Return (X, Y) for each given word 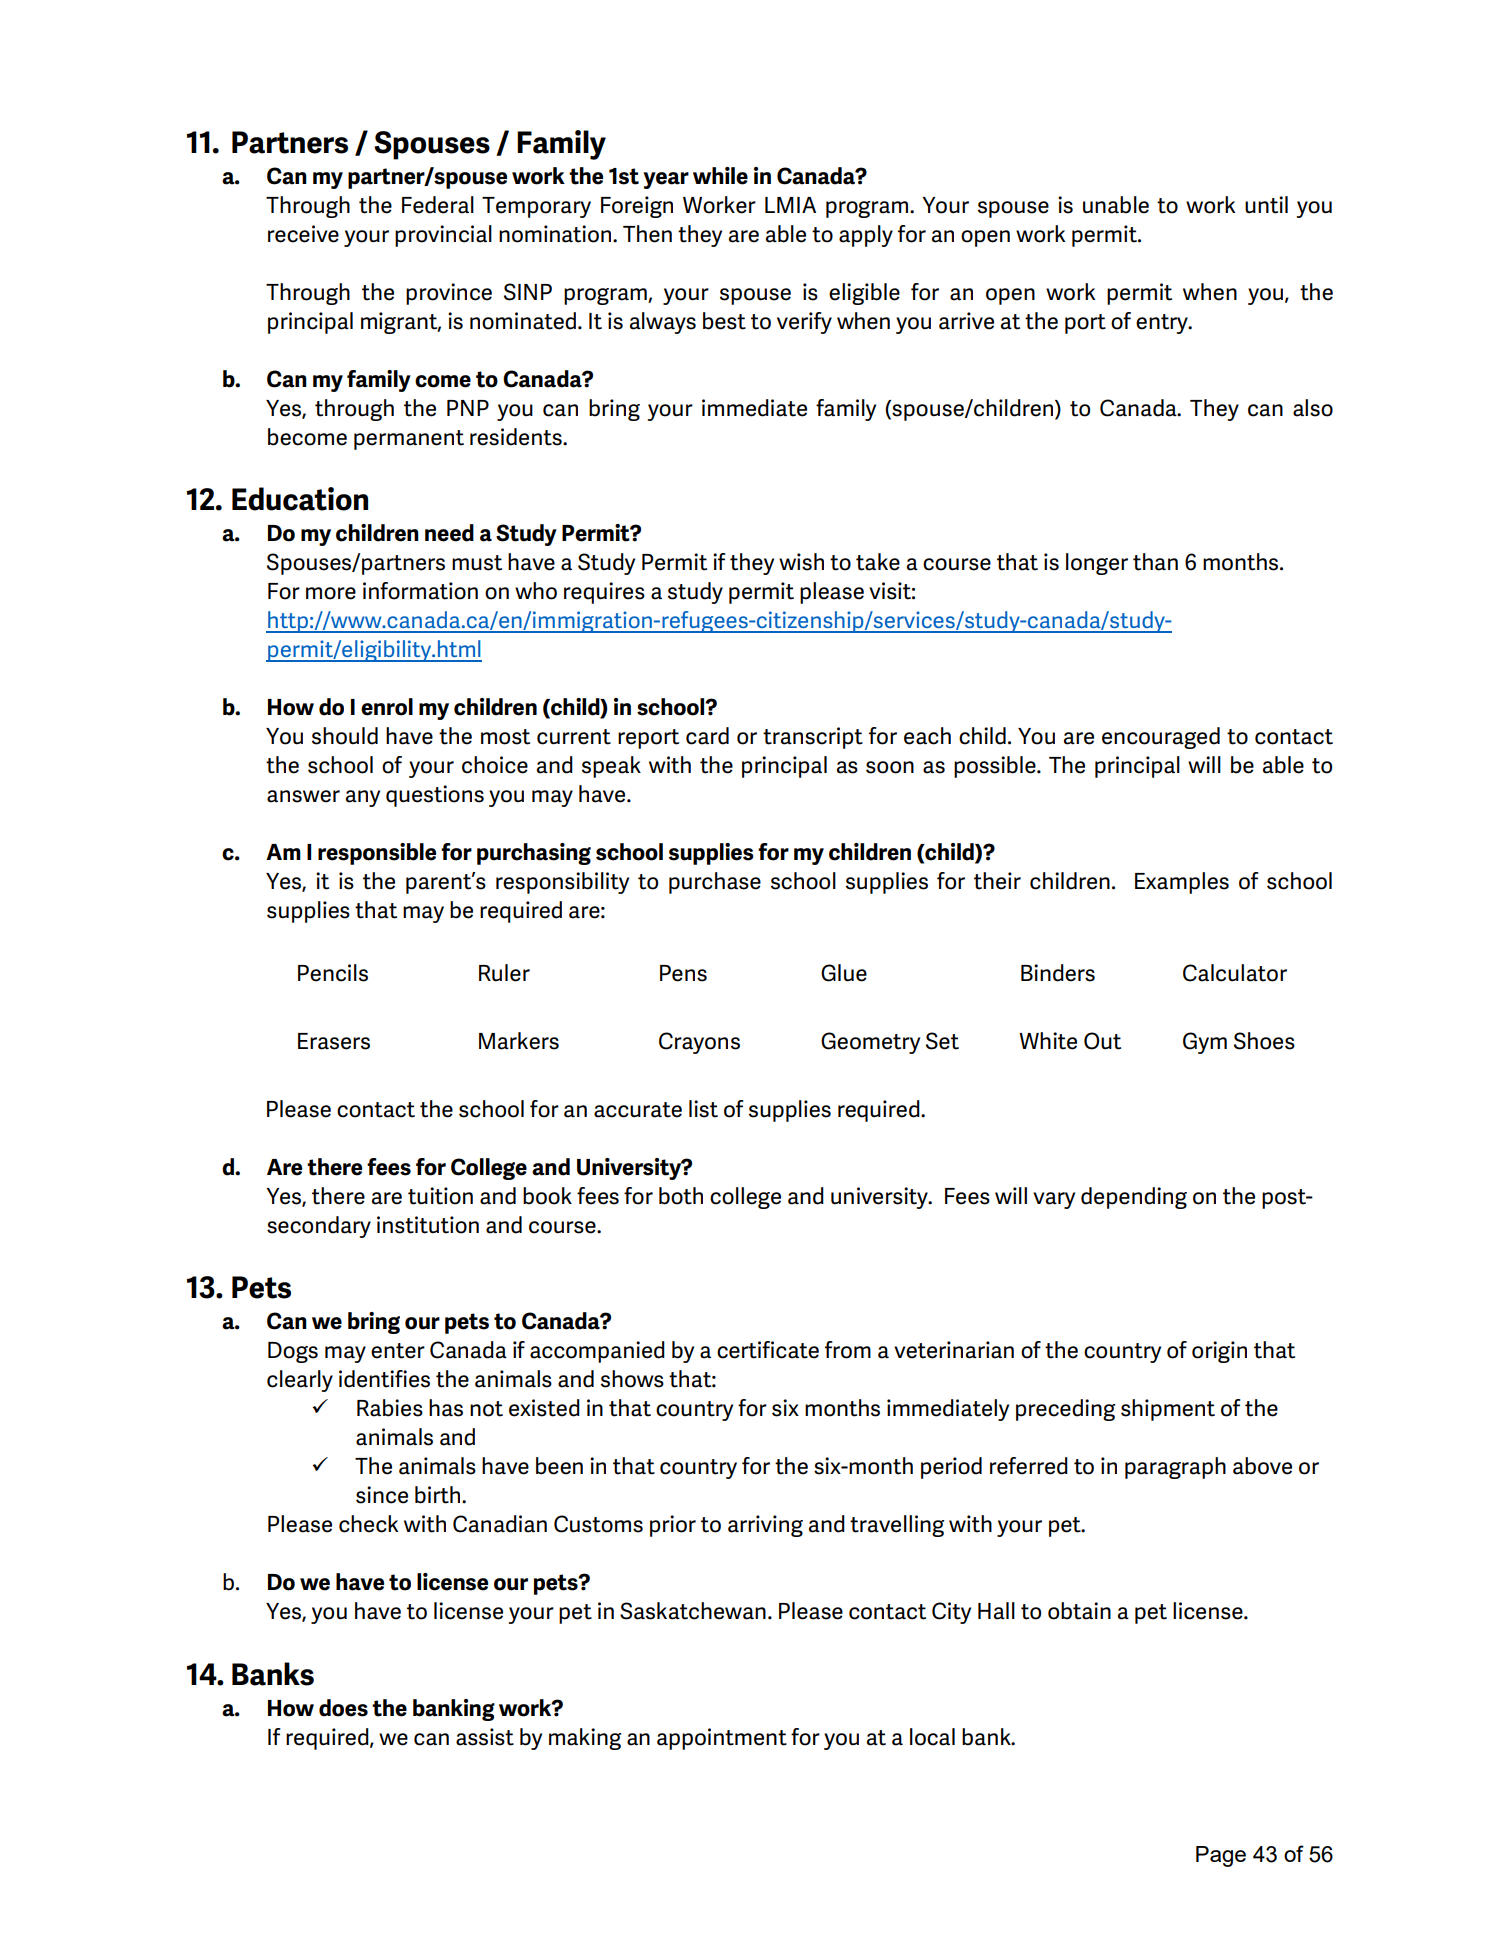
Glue (844, 973)
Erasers (334, 1041)
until (1266, 205)
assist (485, 1737)
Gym (1205, 1043)
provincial (443, 236)
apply (866, 236)
